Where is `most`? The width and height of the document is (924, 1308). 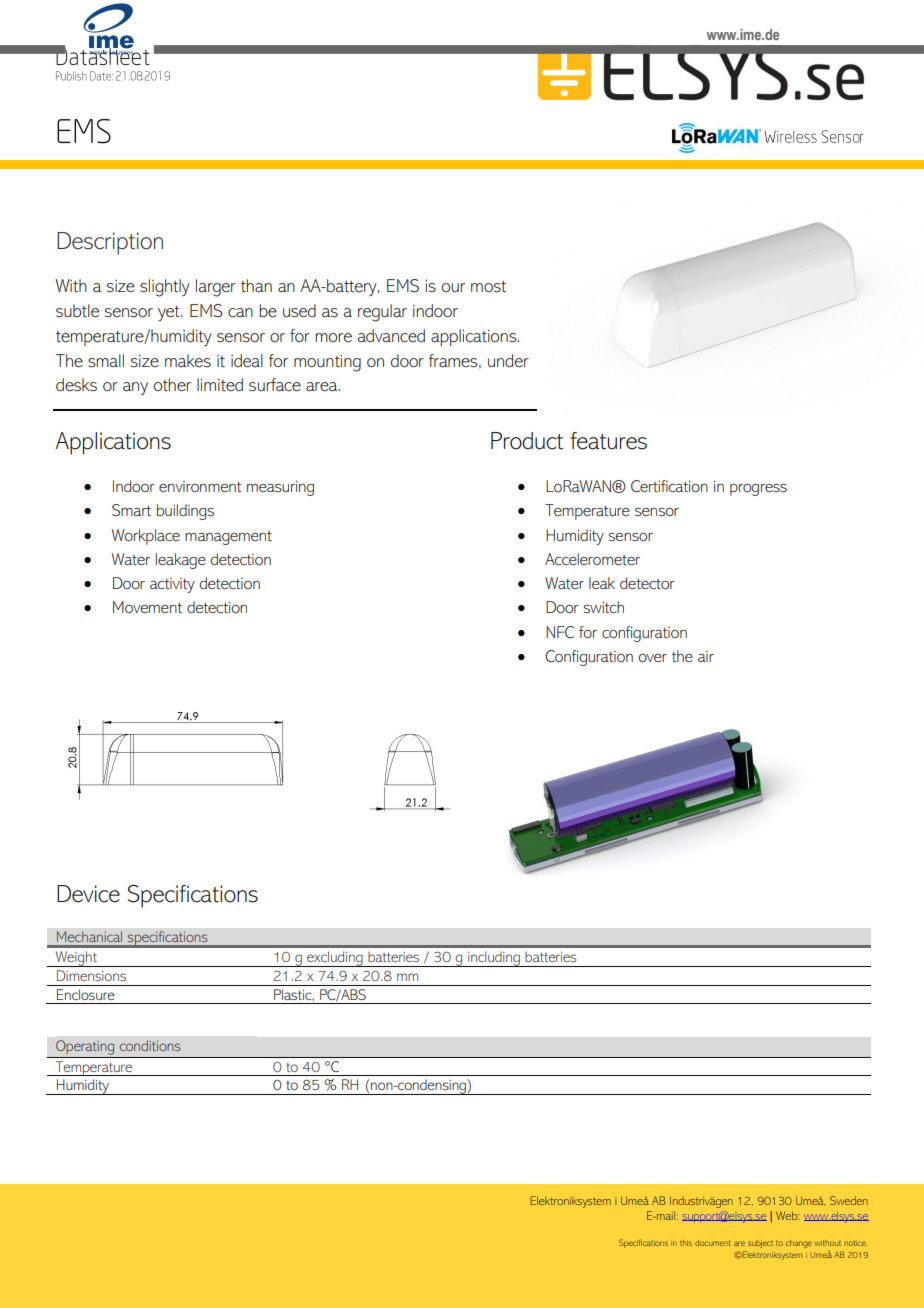 most is located at coordinates (488, 287).
